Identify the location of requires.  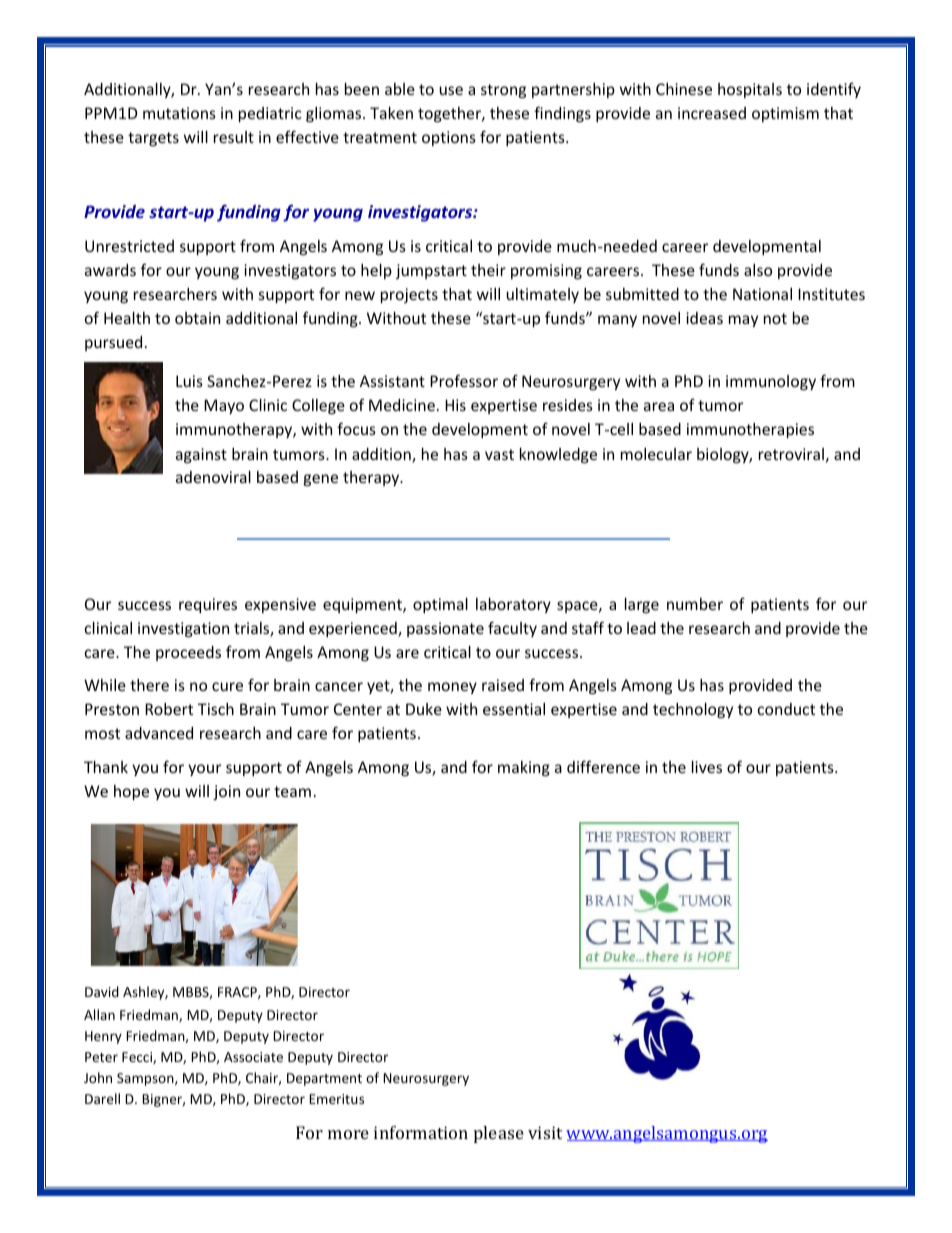
(208, 605).
